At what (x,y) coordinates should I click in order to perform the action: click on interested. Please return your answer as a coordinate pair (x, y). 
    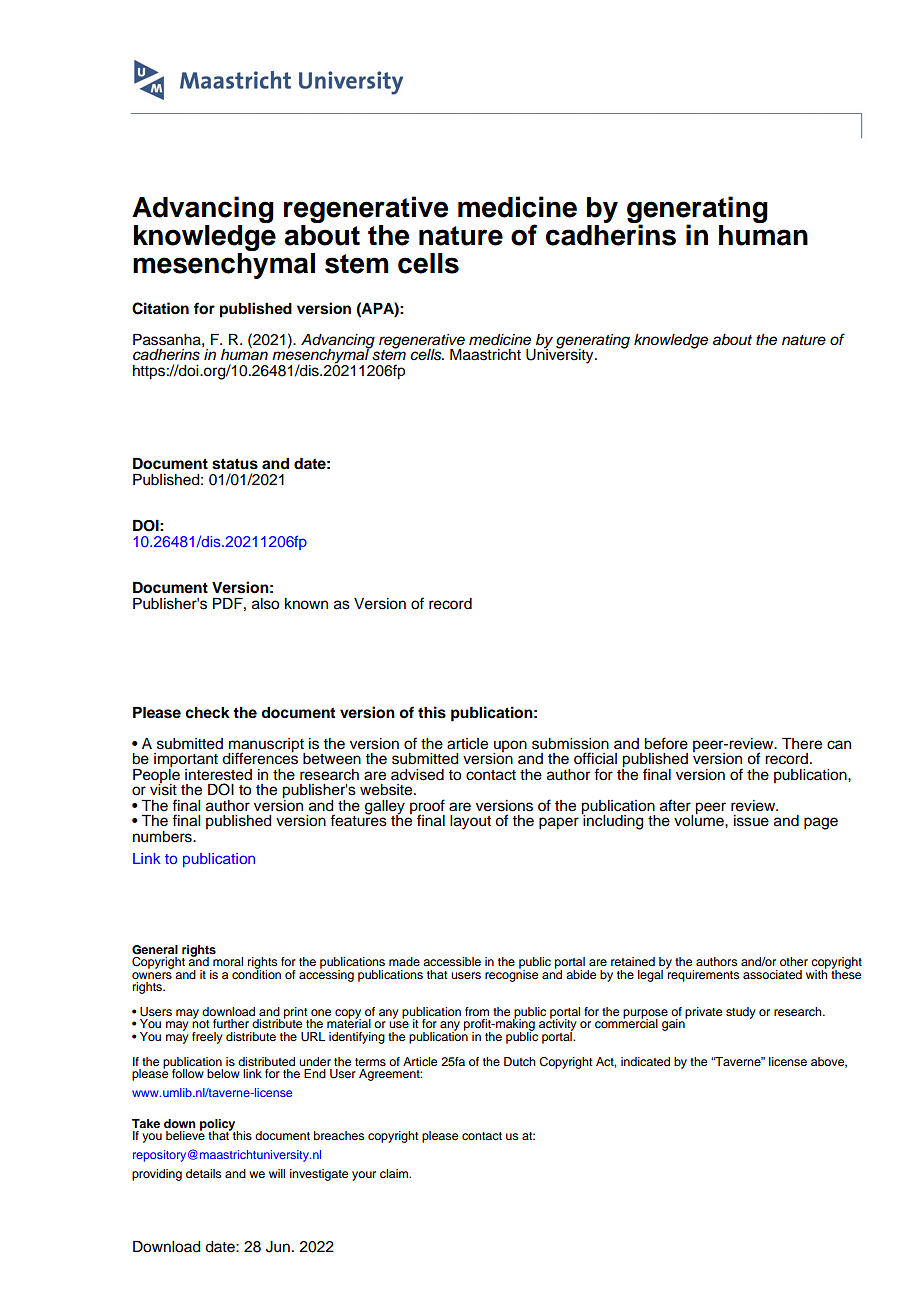
    Looking at the image, I should click on (218, 775).
